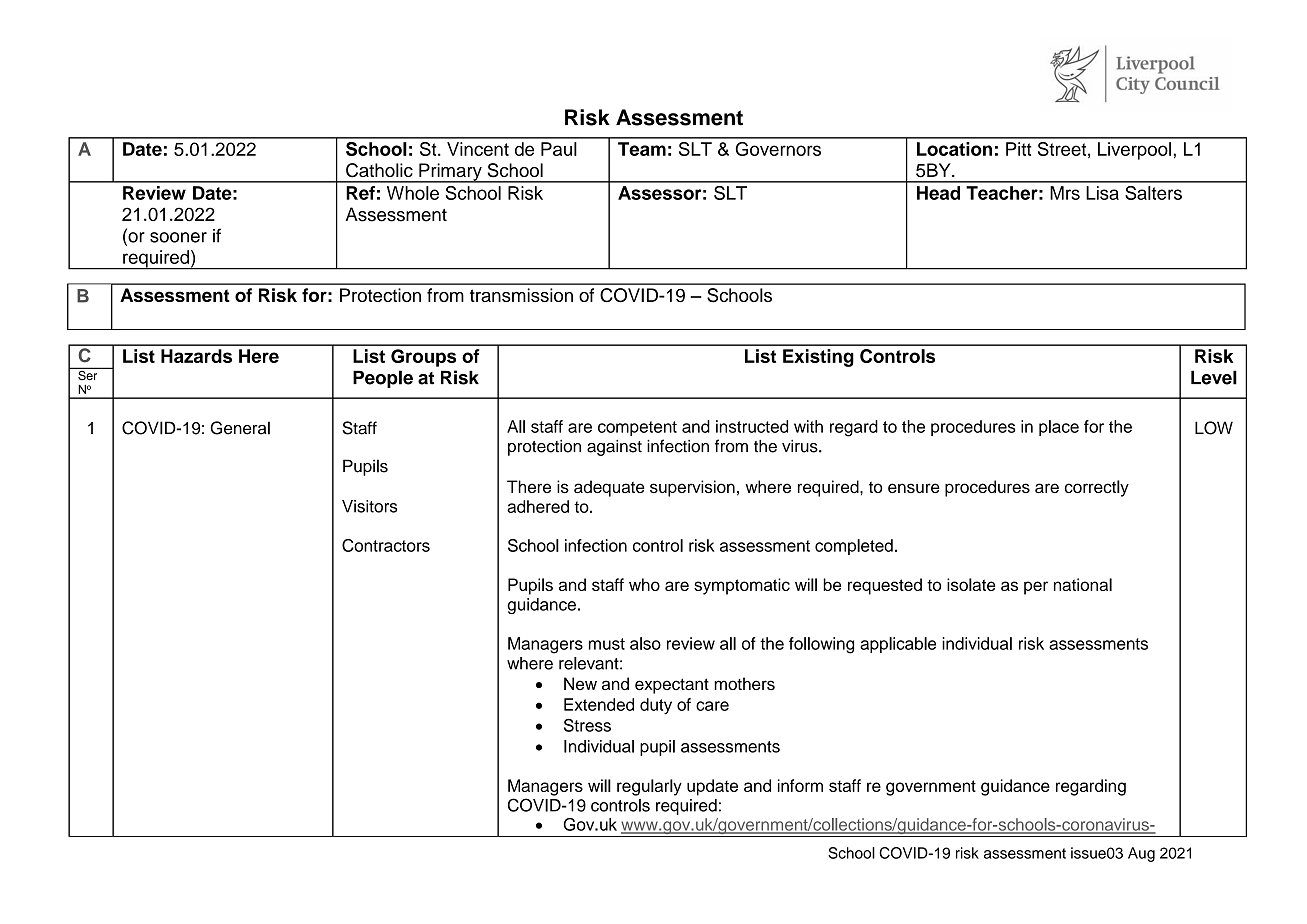 The width and height of the screenshot is (1307, 924). Describe the element at coordinates (1102, 193) in the screenshot. I see `Lisa` at that location.
